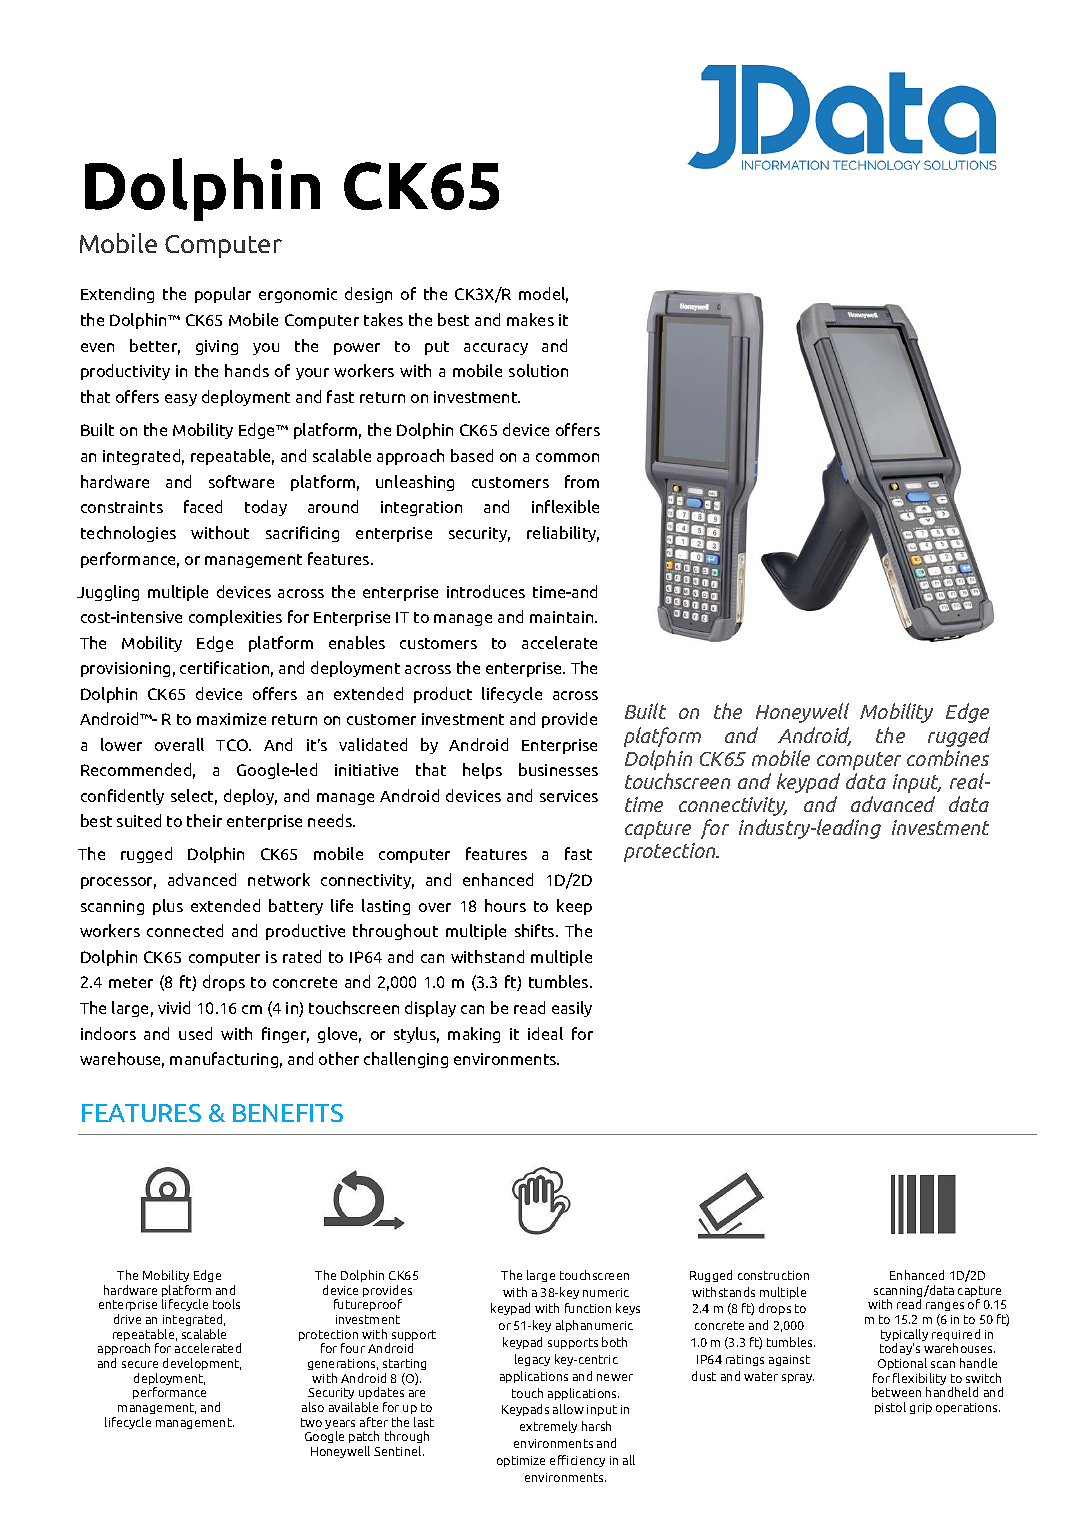  Describe the element at coordinates (545, 1033) in the screenshot. I see `ideal` at that location.
